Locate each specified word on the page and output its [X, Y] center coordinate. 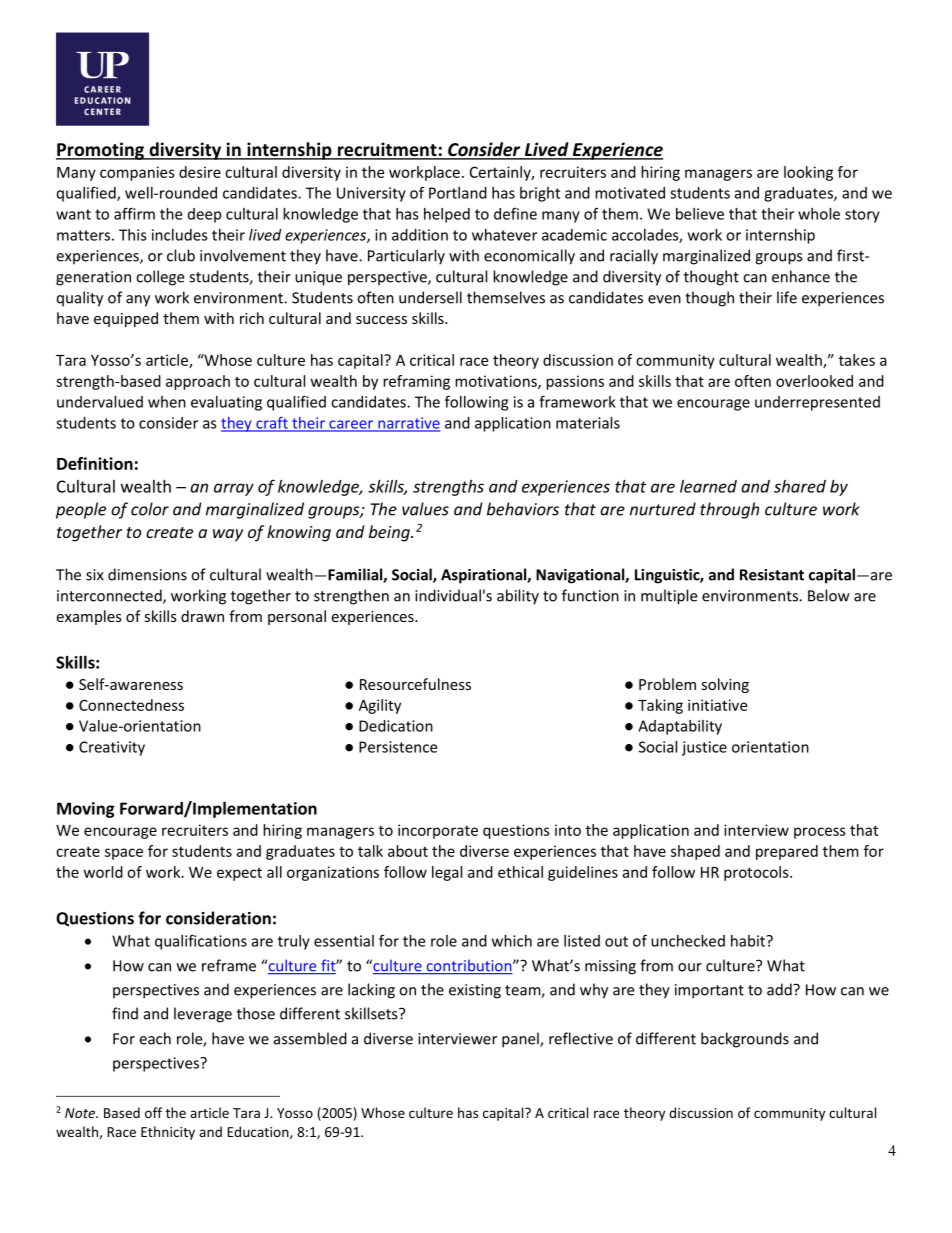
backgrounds [745, 1040]
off [153, 1112]
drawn [202, 616]
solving [725, 685]
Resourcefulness [415, 684]
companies [137, 173]
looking [808, 173]
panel [521, 1040]
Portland [458, 193]
